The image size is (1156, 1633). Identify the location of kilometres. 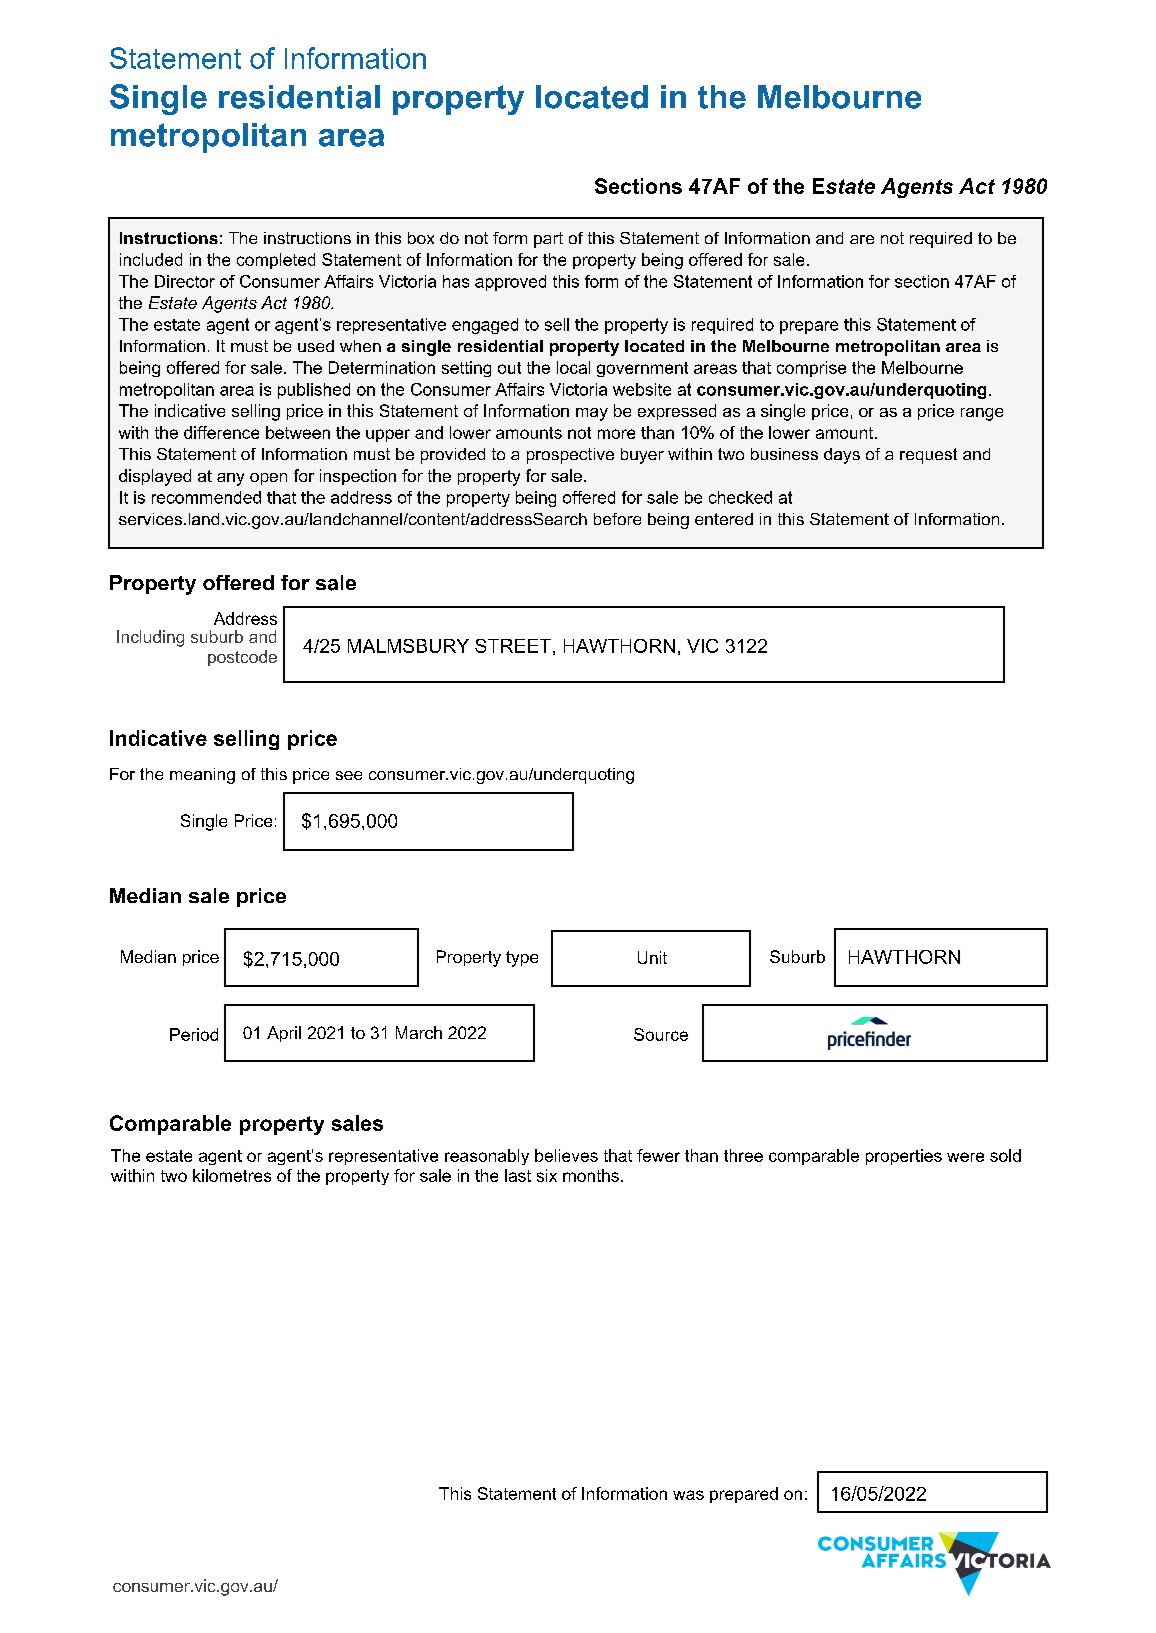
(232, 1175).
